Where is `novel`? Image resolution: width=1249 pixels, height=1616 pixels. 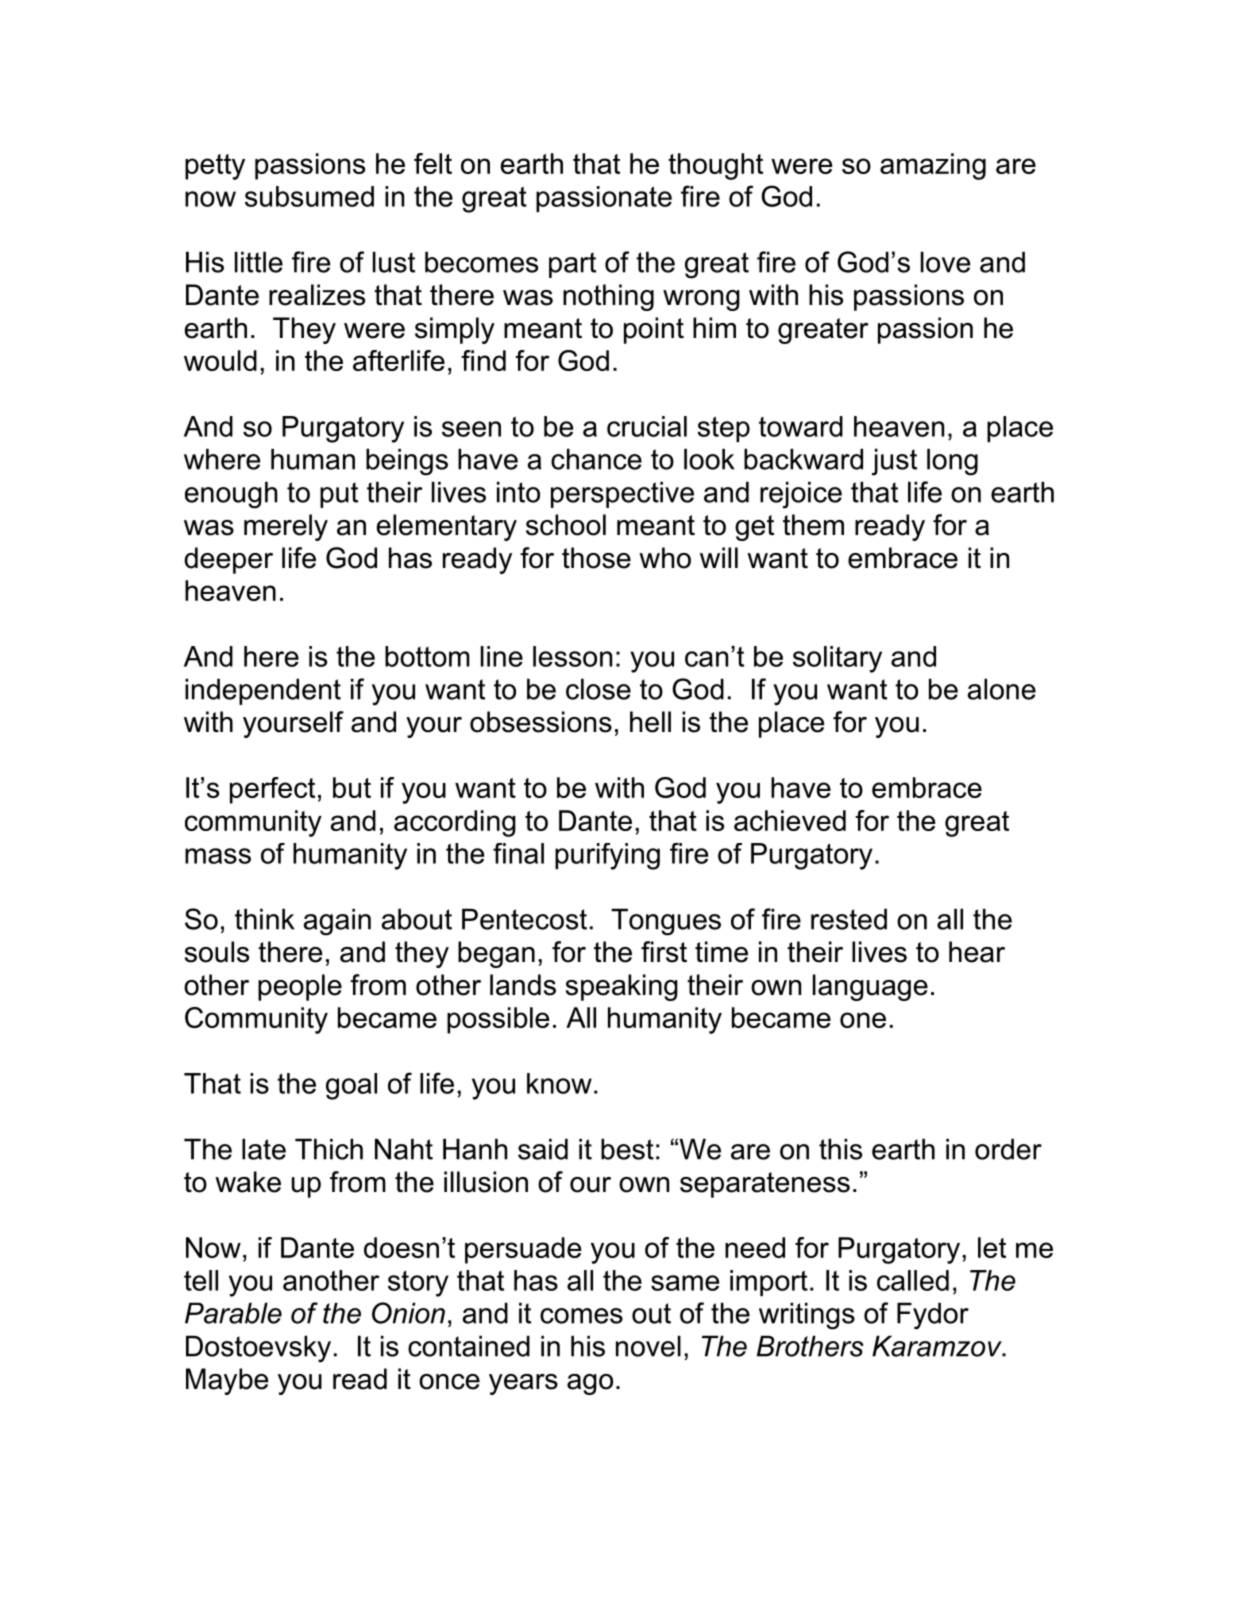 novel is located at coordinates (648, 1346).
